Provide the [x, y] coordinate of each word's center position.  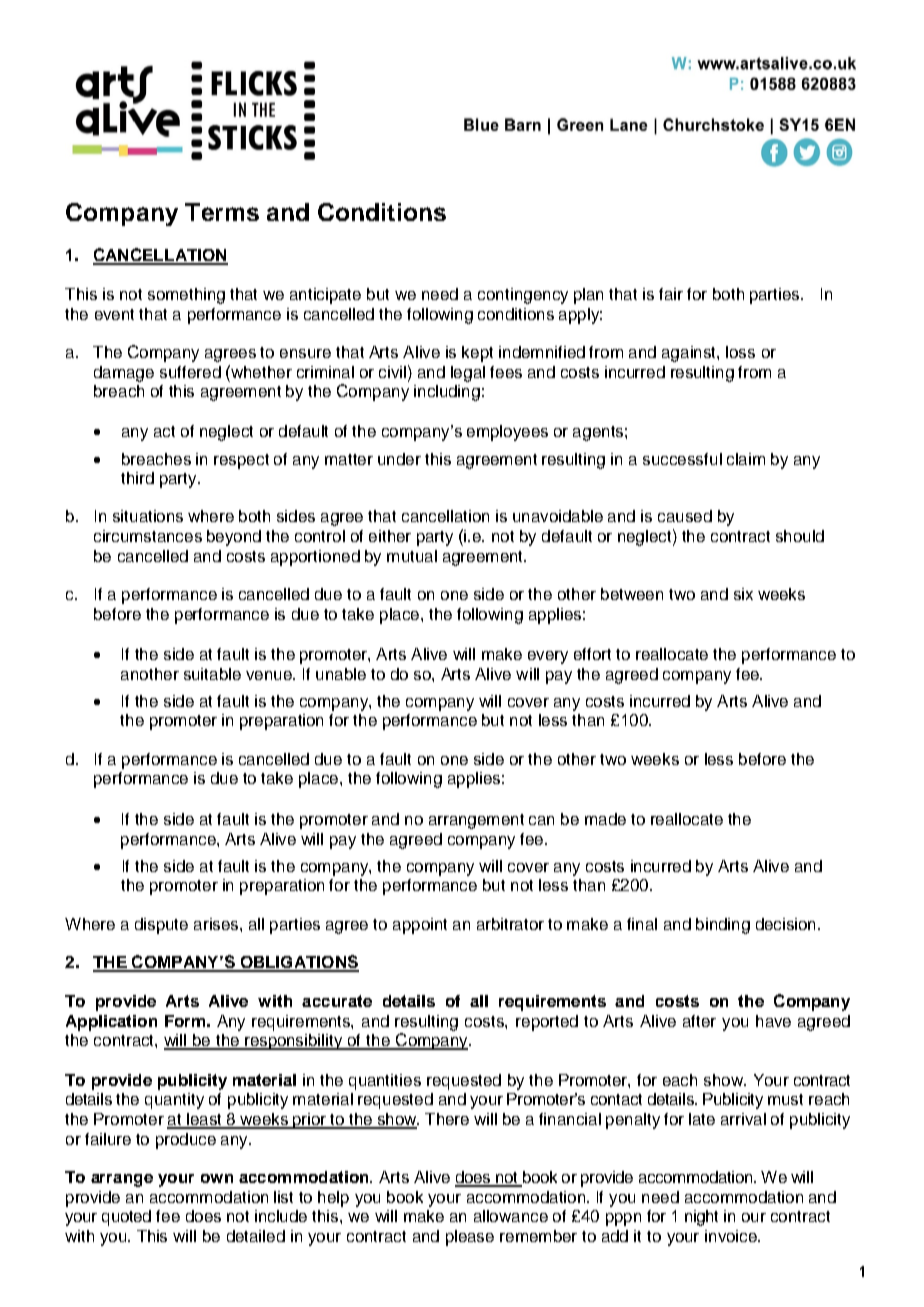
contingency [523, 296]
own [217, 1178]
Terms [222, 212]
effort [592, 654]
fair [671, 294]
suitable [212, 674]
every [548, 657]
